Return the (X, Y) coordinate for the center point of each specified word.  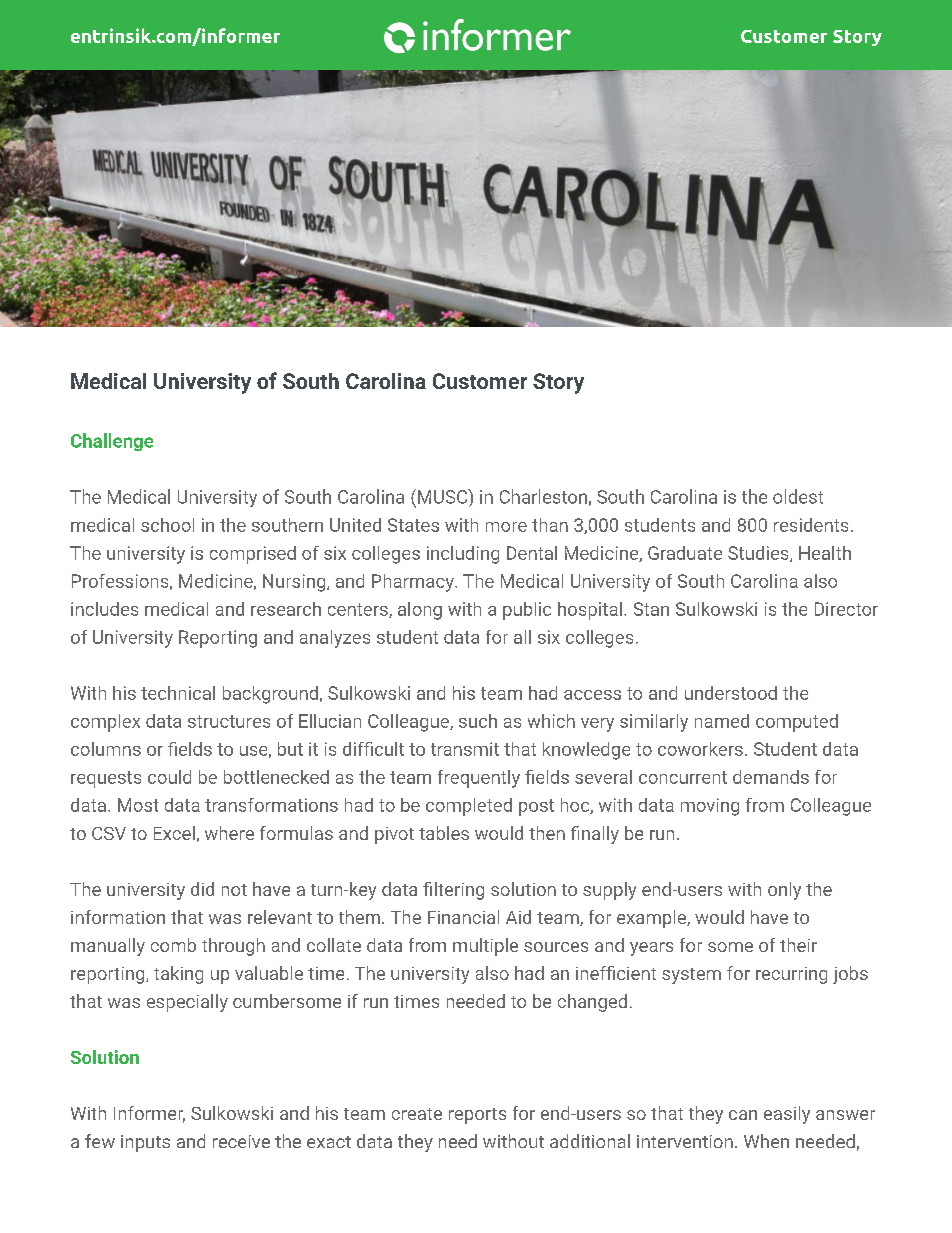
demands (771, 777)
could (169, 777)
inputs (145, 1143)
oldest (798, 496)
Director (846, 609)
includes (104, 609)
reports (477, 1116)
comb (173, 945)
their (798, 945)
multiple (485, 947)
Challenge (112, 442)
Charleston (543, 496)
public (527, 611)
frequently (479, 779)
